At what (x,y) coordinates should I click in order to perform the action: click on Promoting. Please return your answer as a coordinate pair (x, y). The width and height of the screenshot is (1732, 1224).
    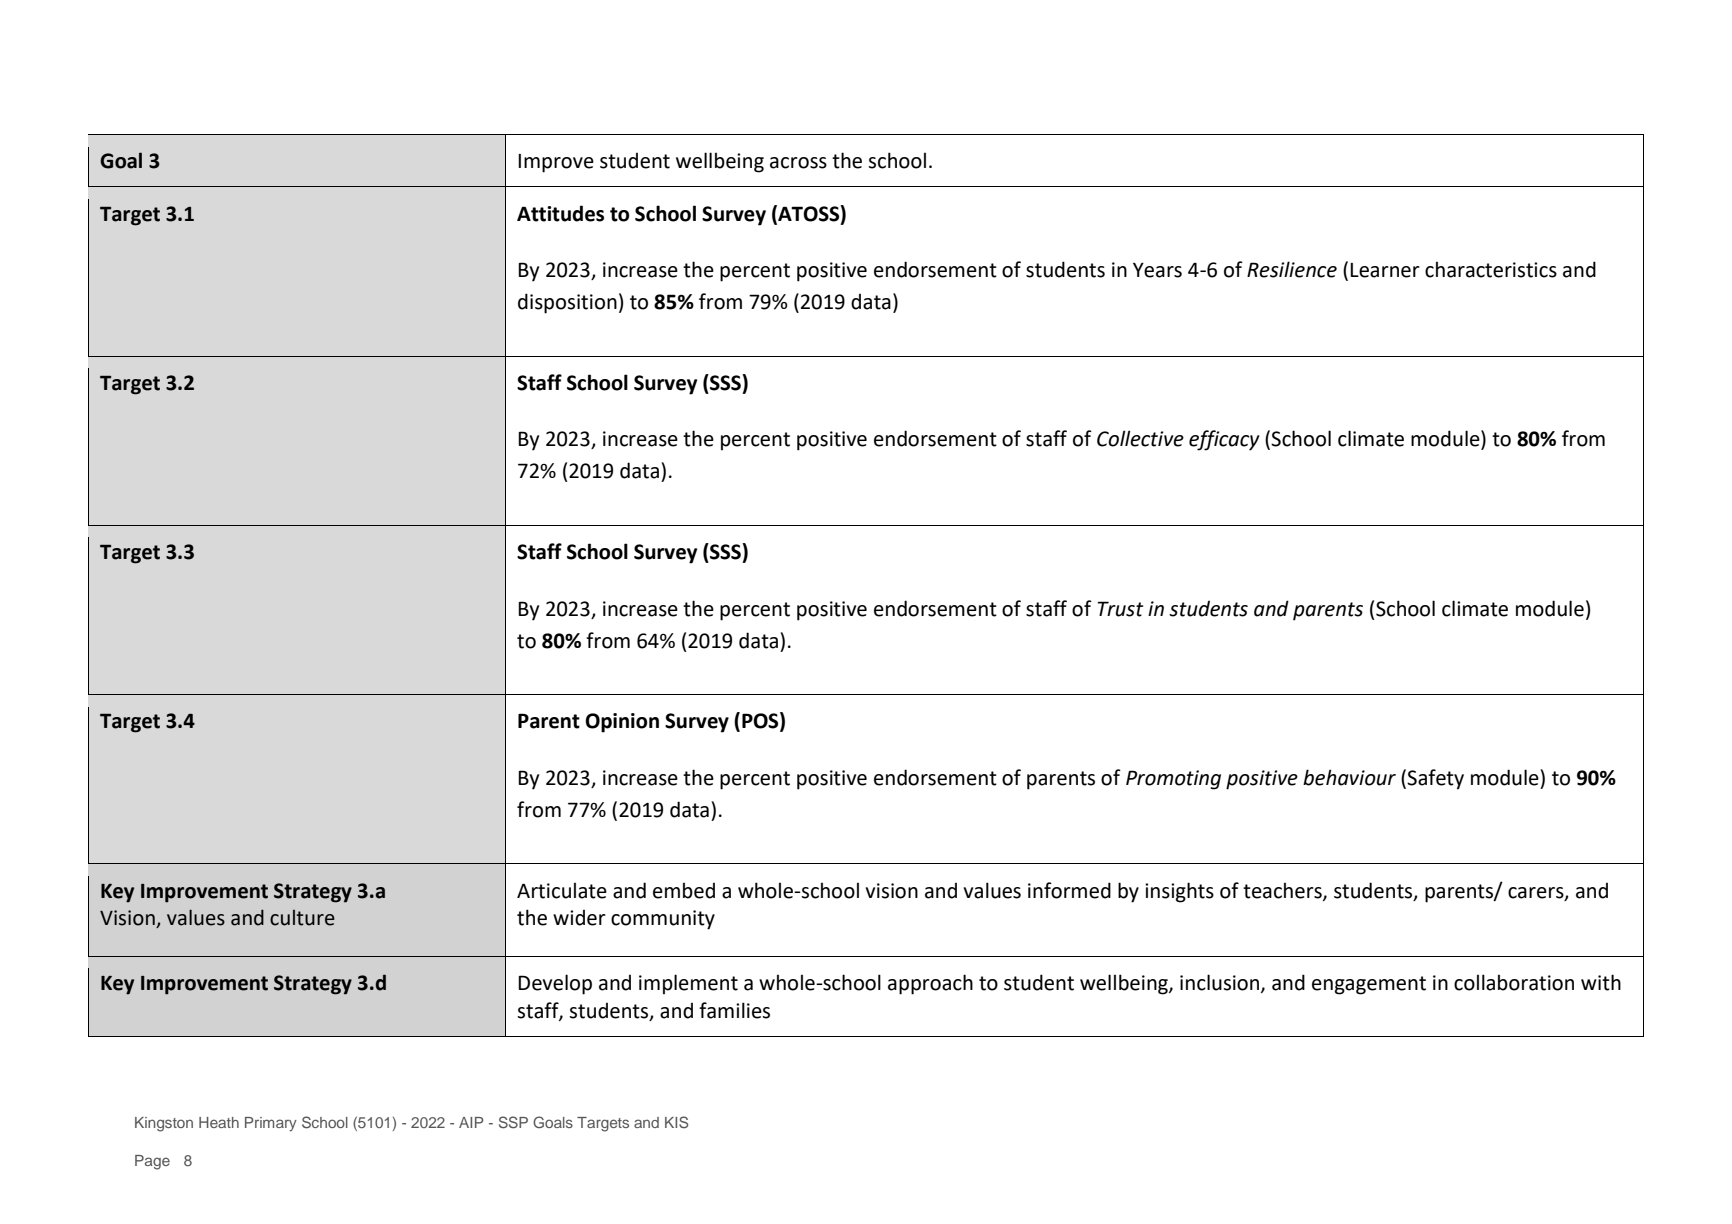
    Looking at the image, I should click on (1173, 780).
